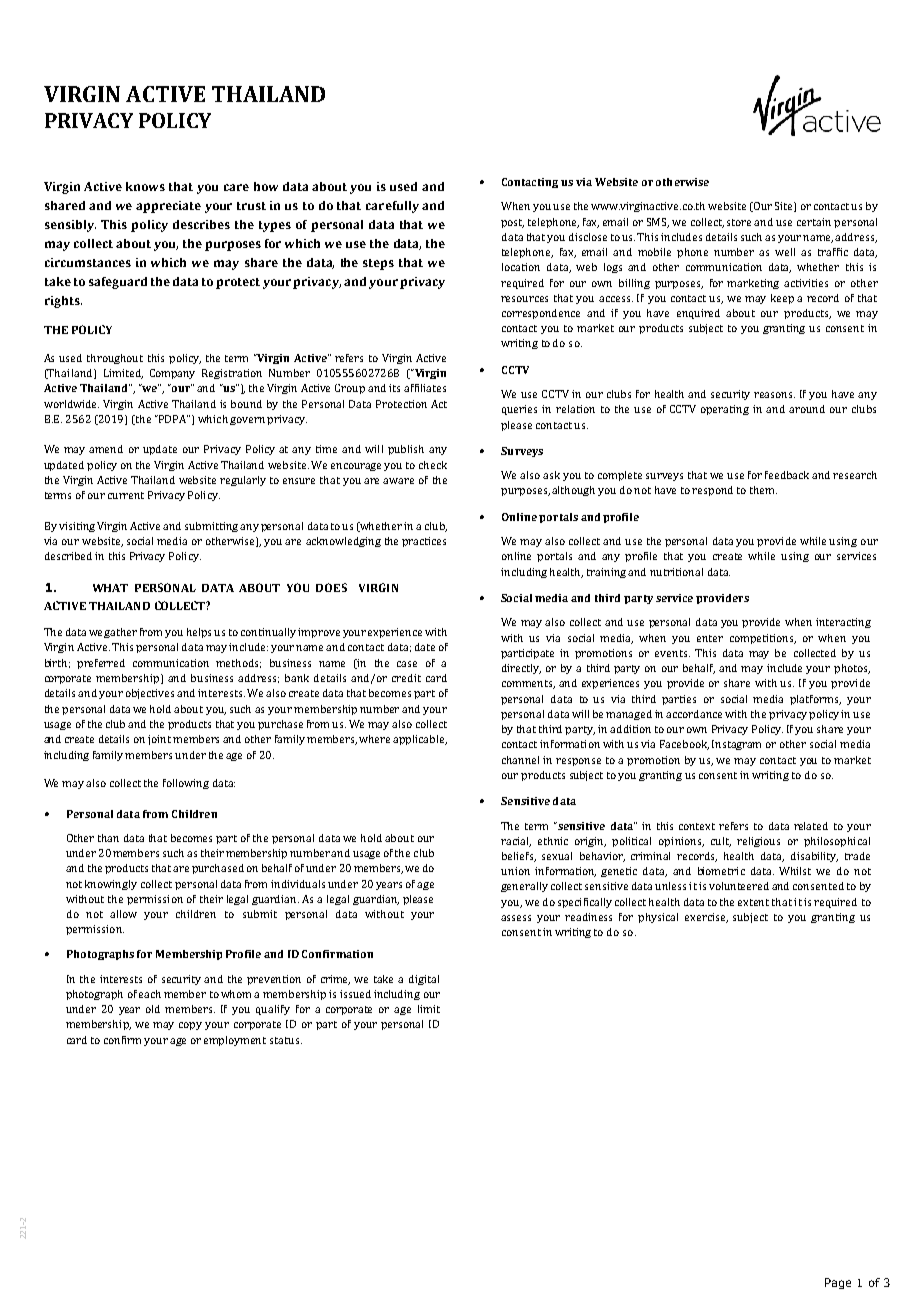 The height and width of the screenshot is (1307, 924). Describe the element at coordinates (420, 740) in the screenshot. I see `applicable` at that location.
